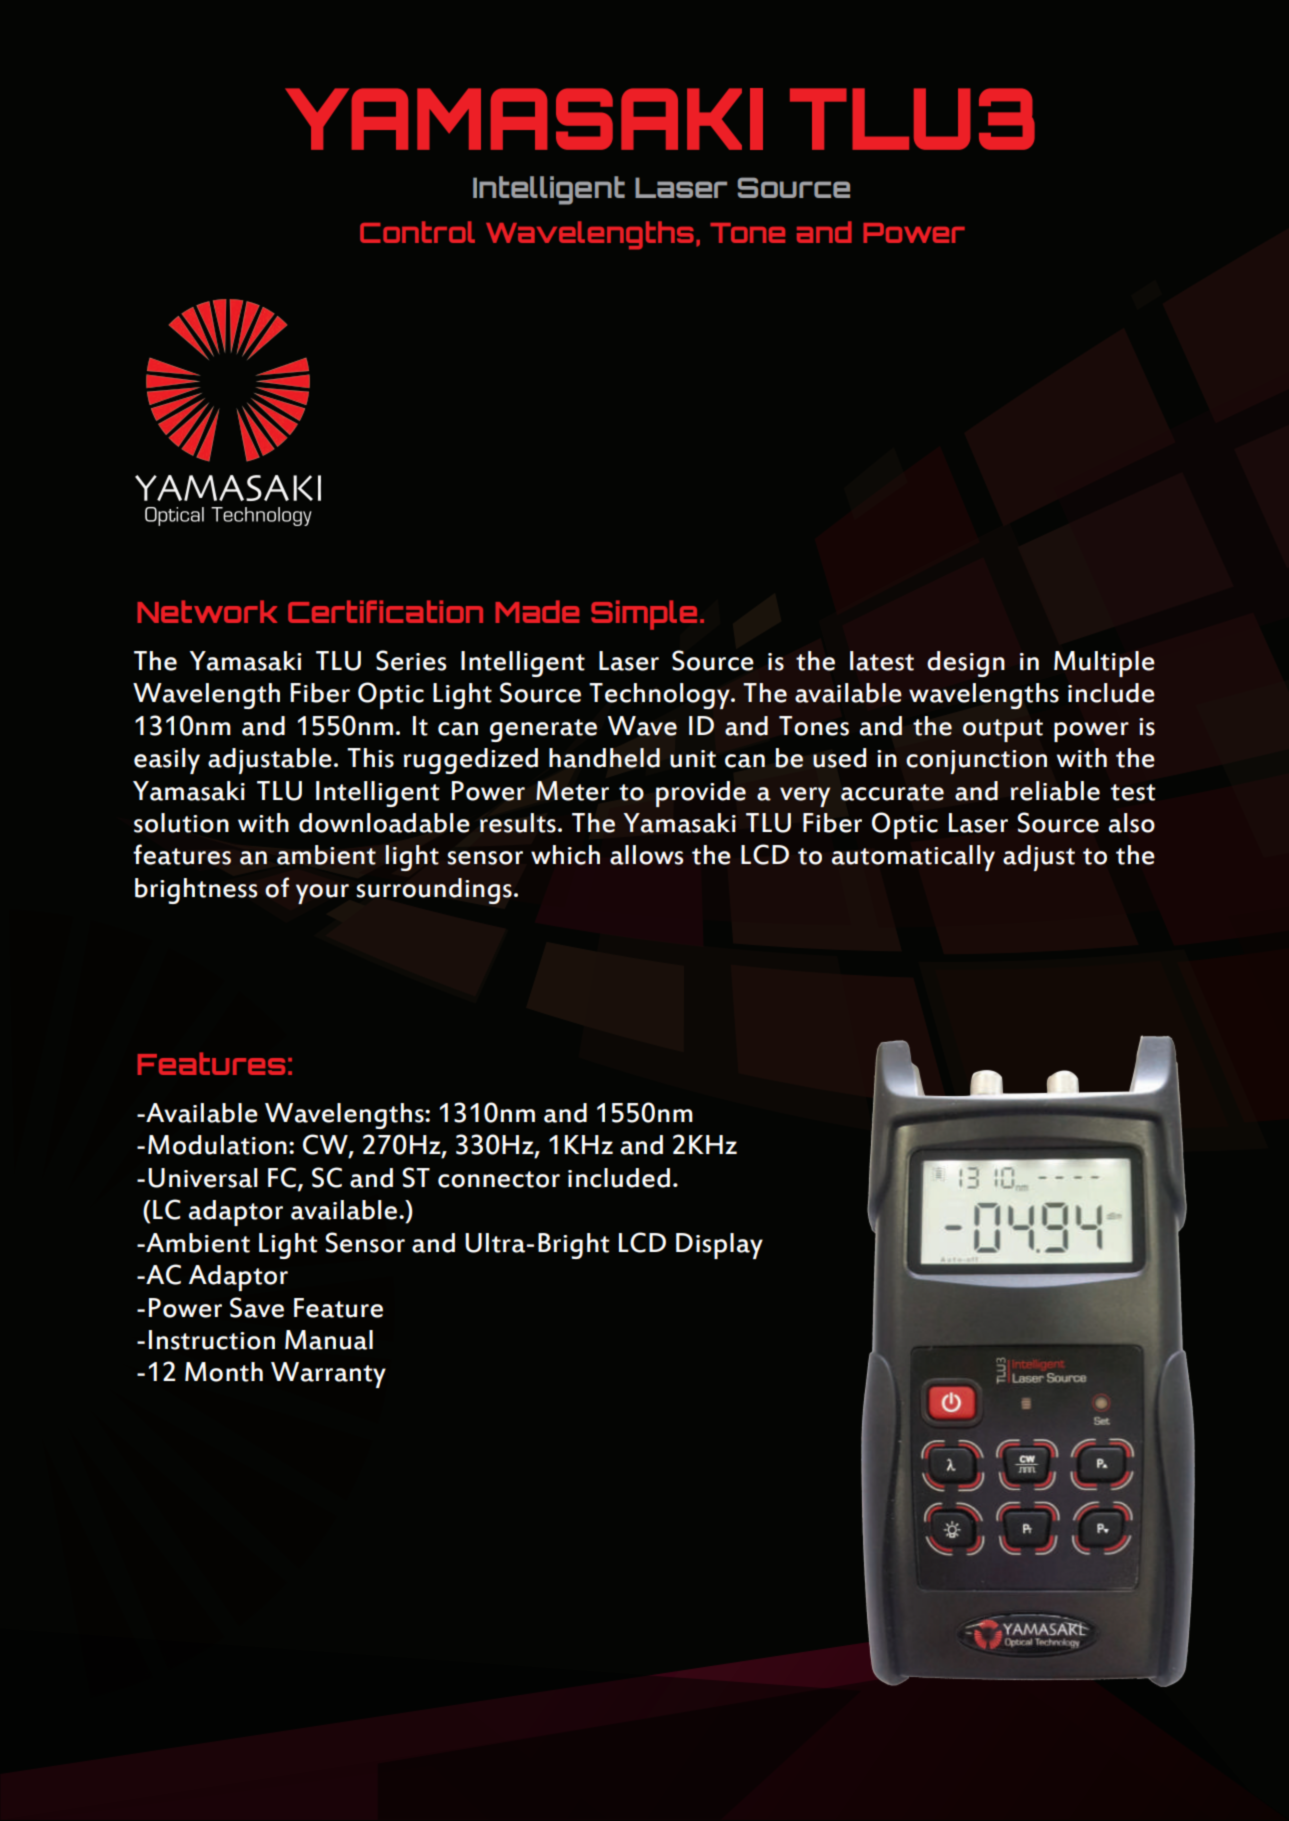  I want to click on automatically, so click(913, 858).
